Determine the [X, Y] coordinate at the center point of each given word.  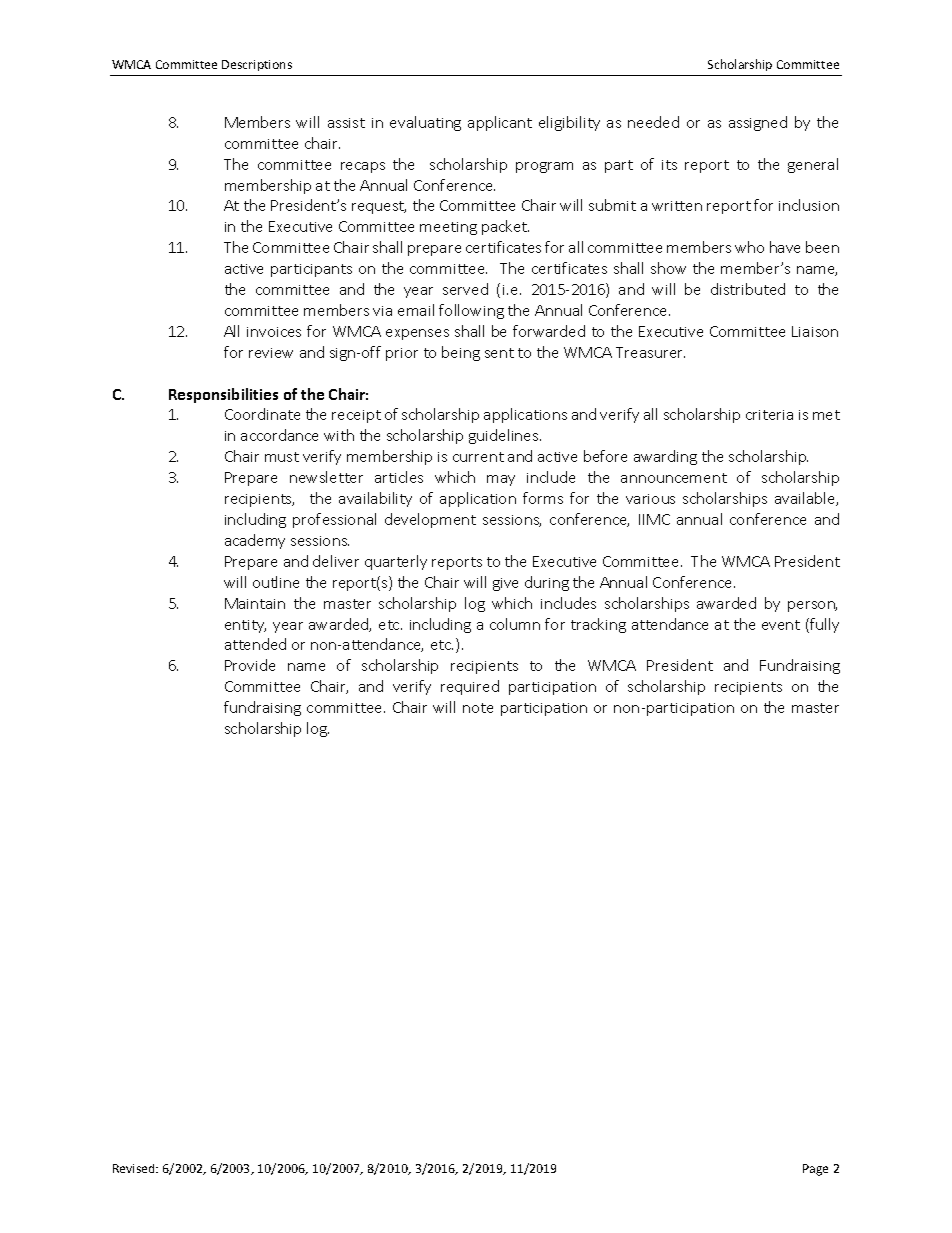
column [515, 624]
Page [815, 1170]
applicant [500, 123]
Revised [135, 1168]
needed [653, 122]
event [781, 625]
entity [245, 626]
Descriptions [257, 65]
